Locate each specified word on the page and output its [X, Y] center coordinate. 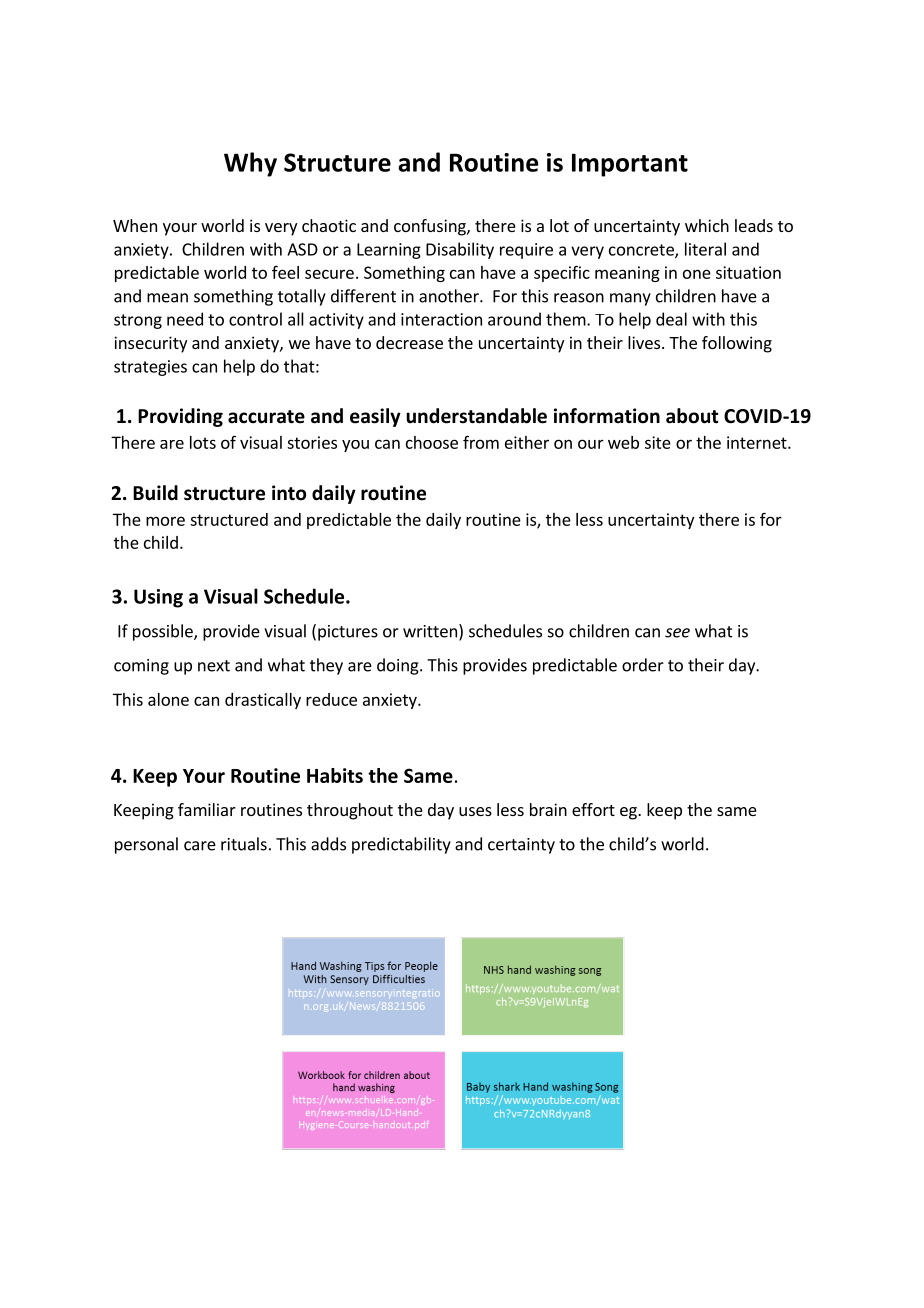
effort [593, 809]
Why [250, 164]
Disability [460, 250]
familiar [207, 809]
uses [475, 811]
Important [630, 165]
